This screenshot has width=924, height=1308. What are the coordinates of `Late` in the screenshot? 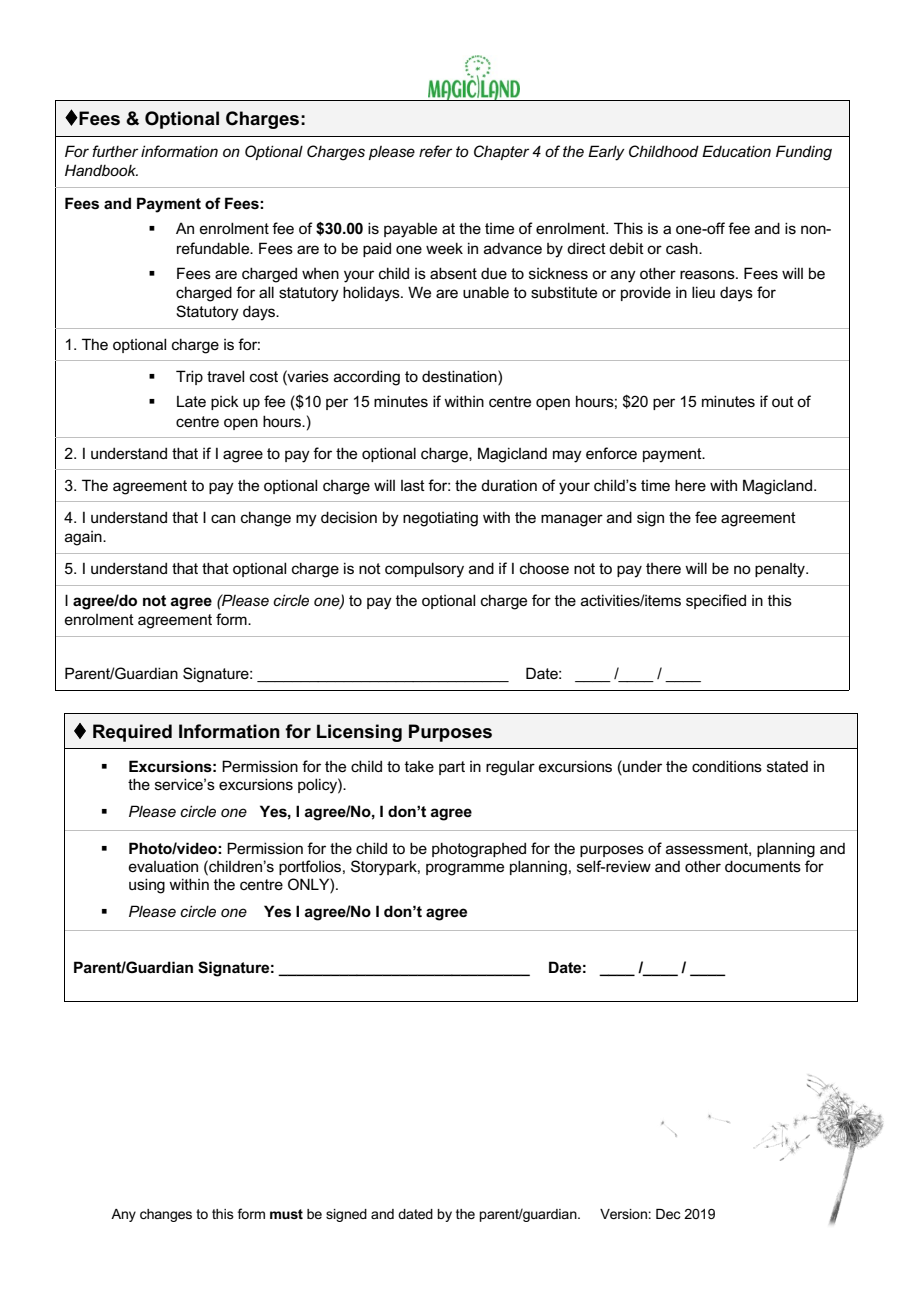 It's located at (191, 401).
